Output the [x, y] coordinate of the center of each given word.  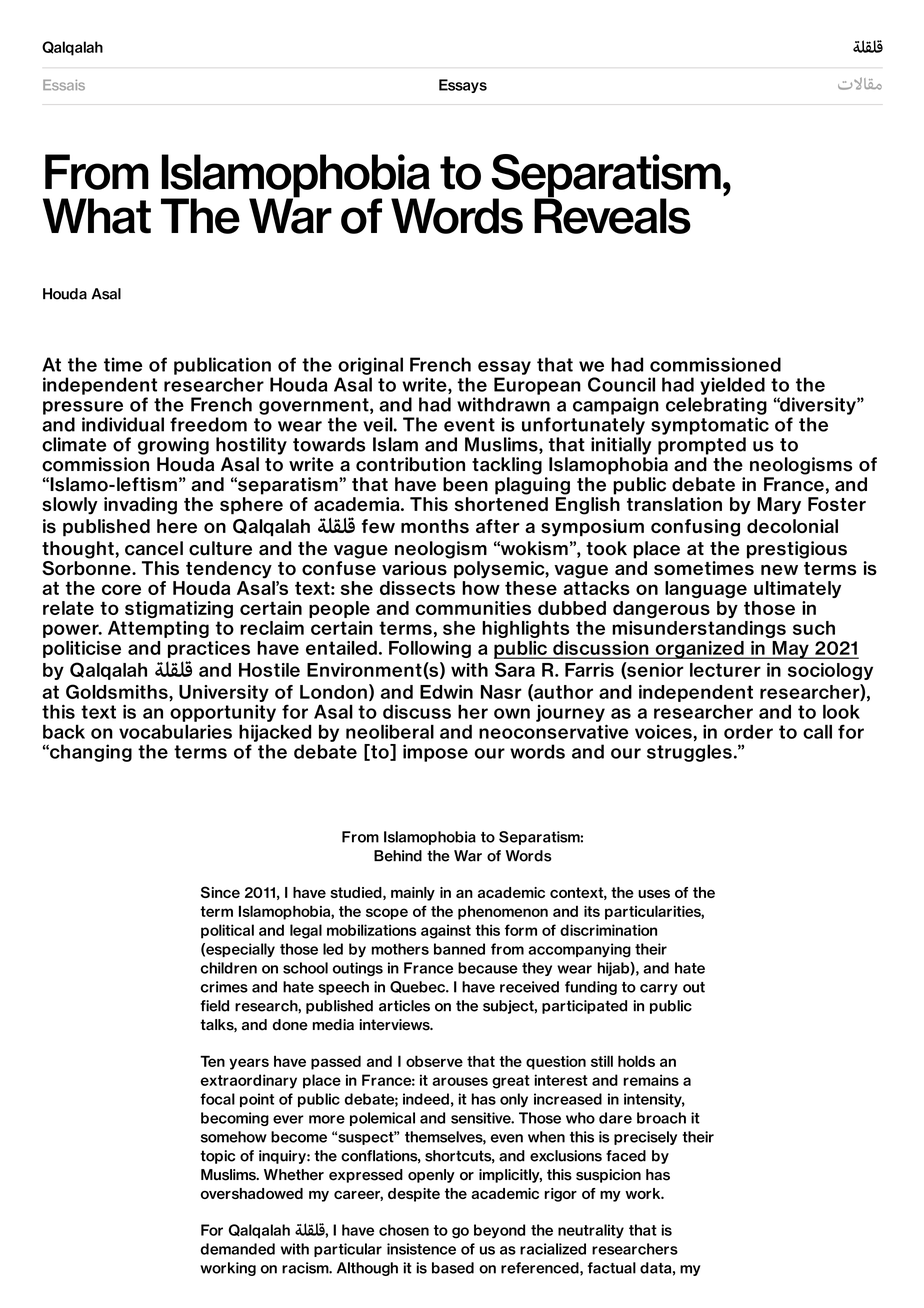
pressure [83, 408]
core [121, 589]
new [779, 570]
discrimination [608, 930]
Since [220, 892]
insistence [421, 1249]
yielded [732, 386]
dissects [418, 586]
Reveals [612, 215]
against [446, 931]
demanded [237, 1249]
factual [612, 1268]
